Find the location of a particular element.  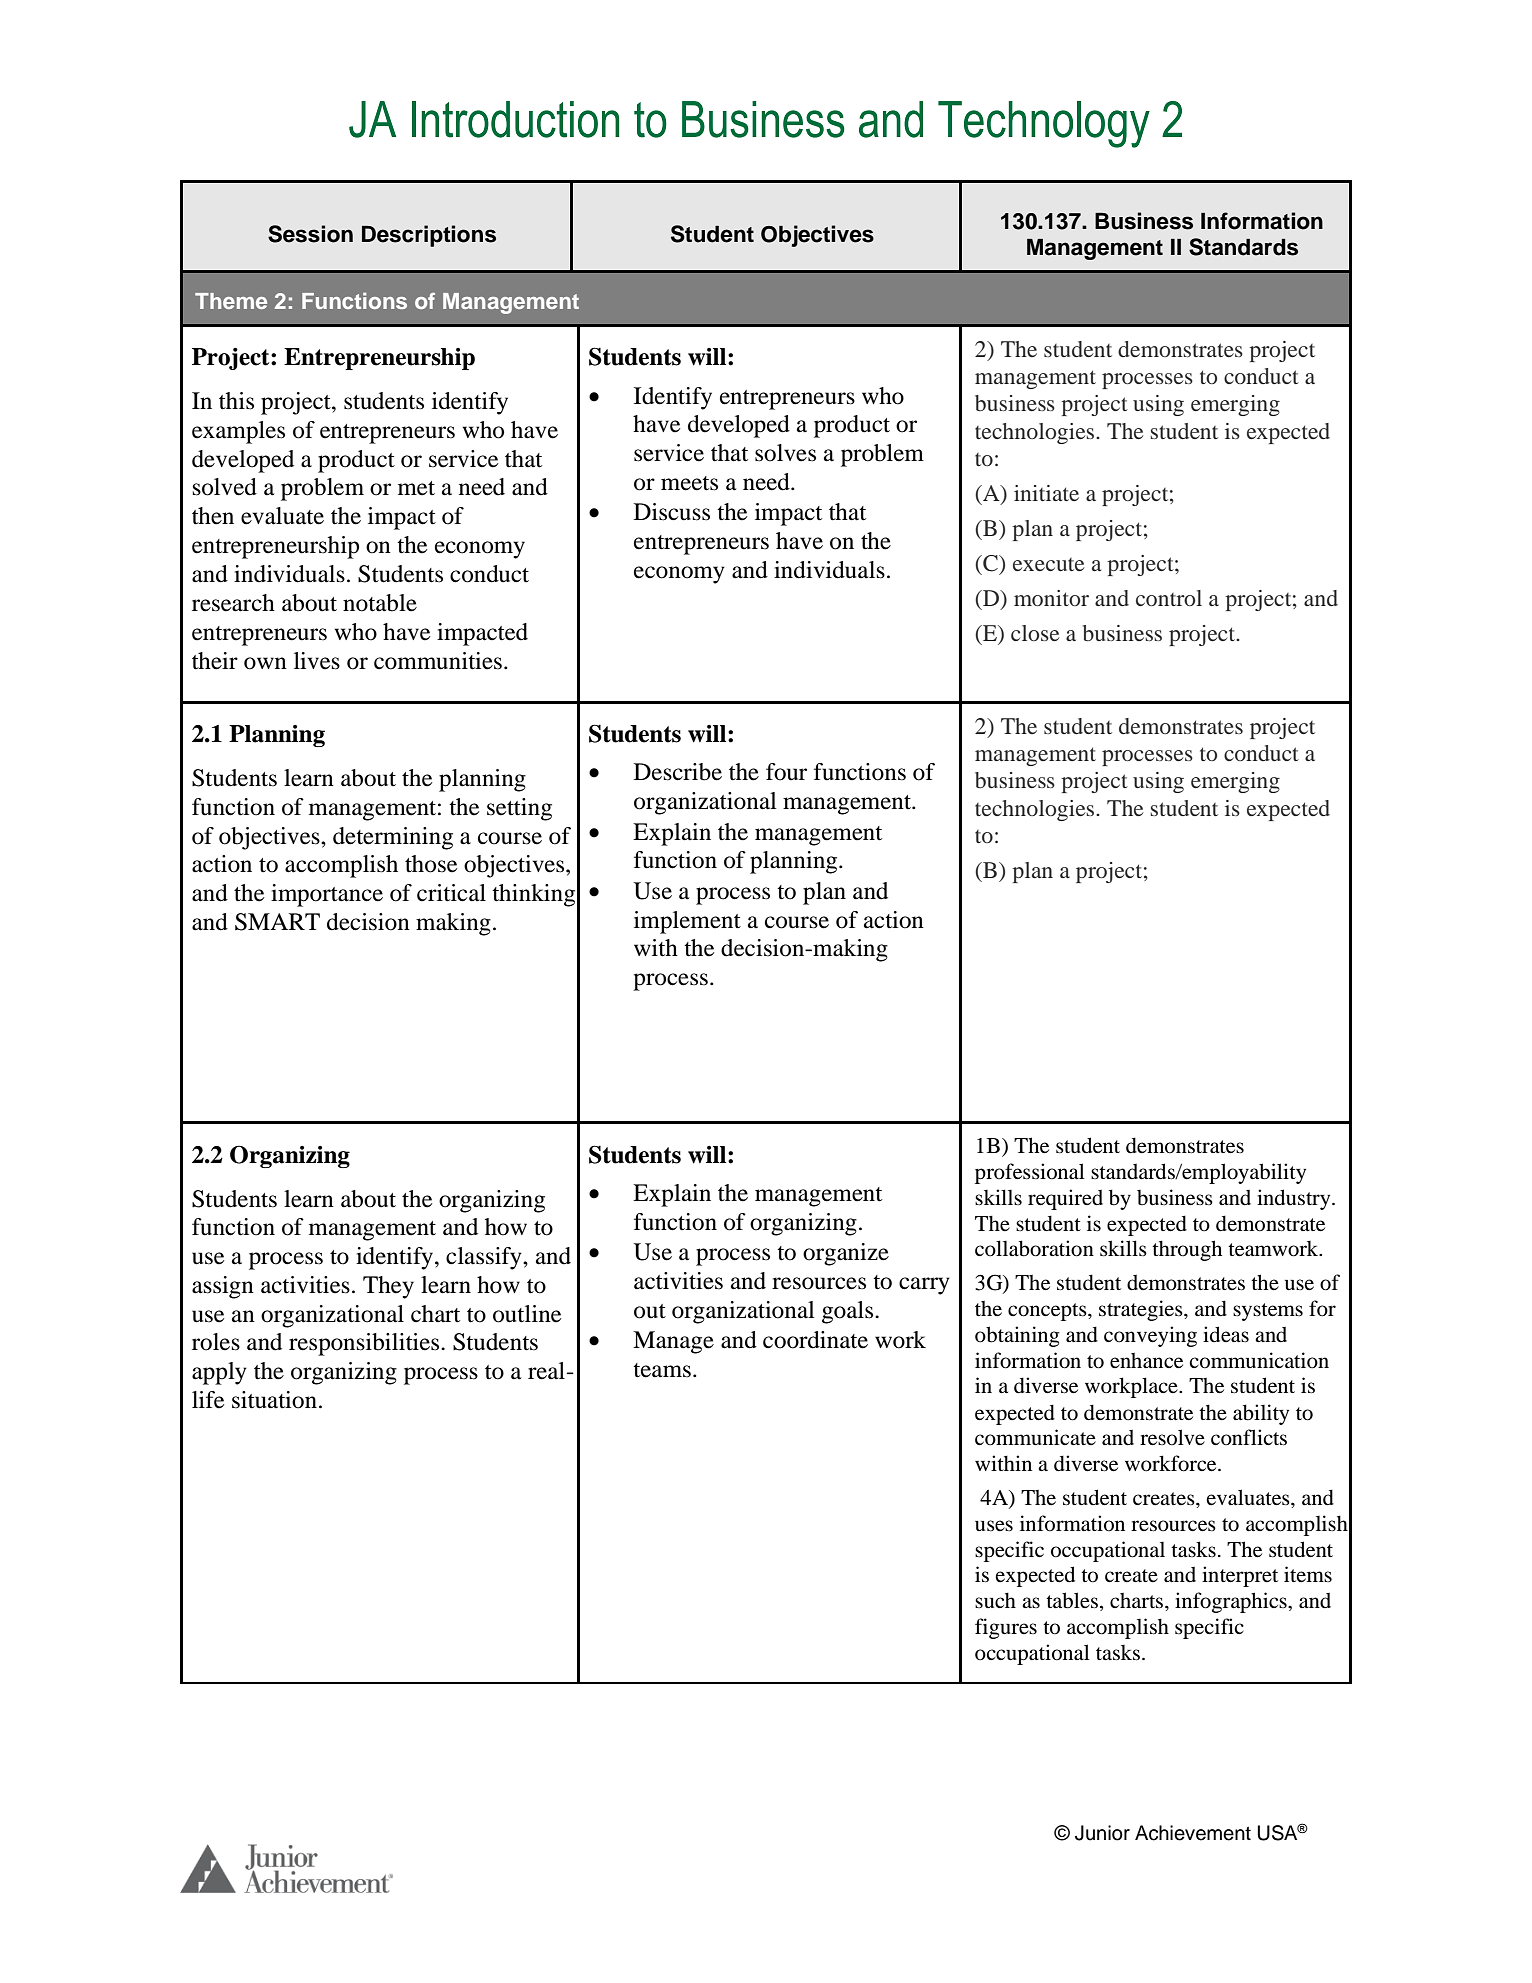

Technology is located at coordinates (1044, 124).
